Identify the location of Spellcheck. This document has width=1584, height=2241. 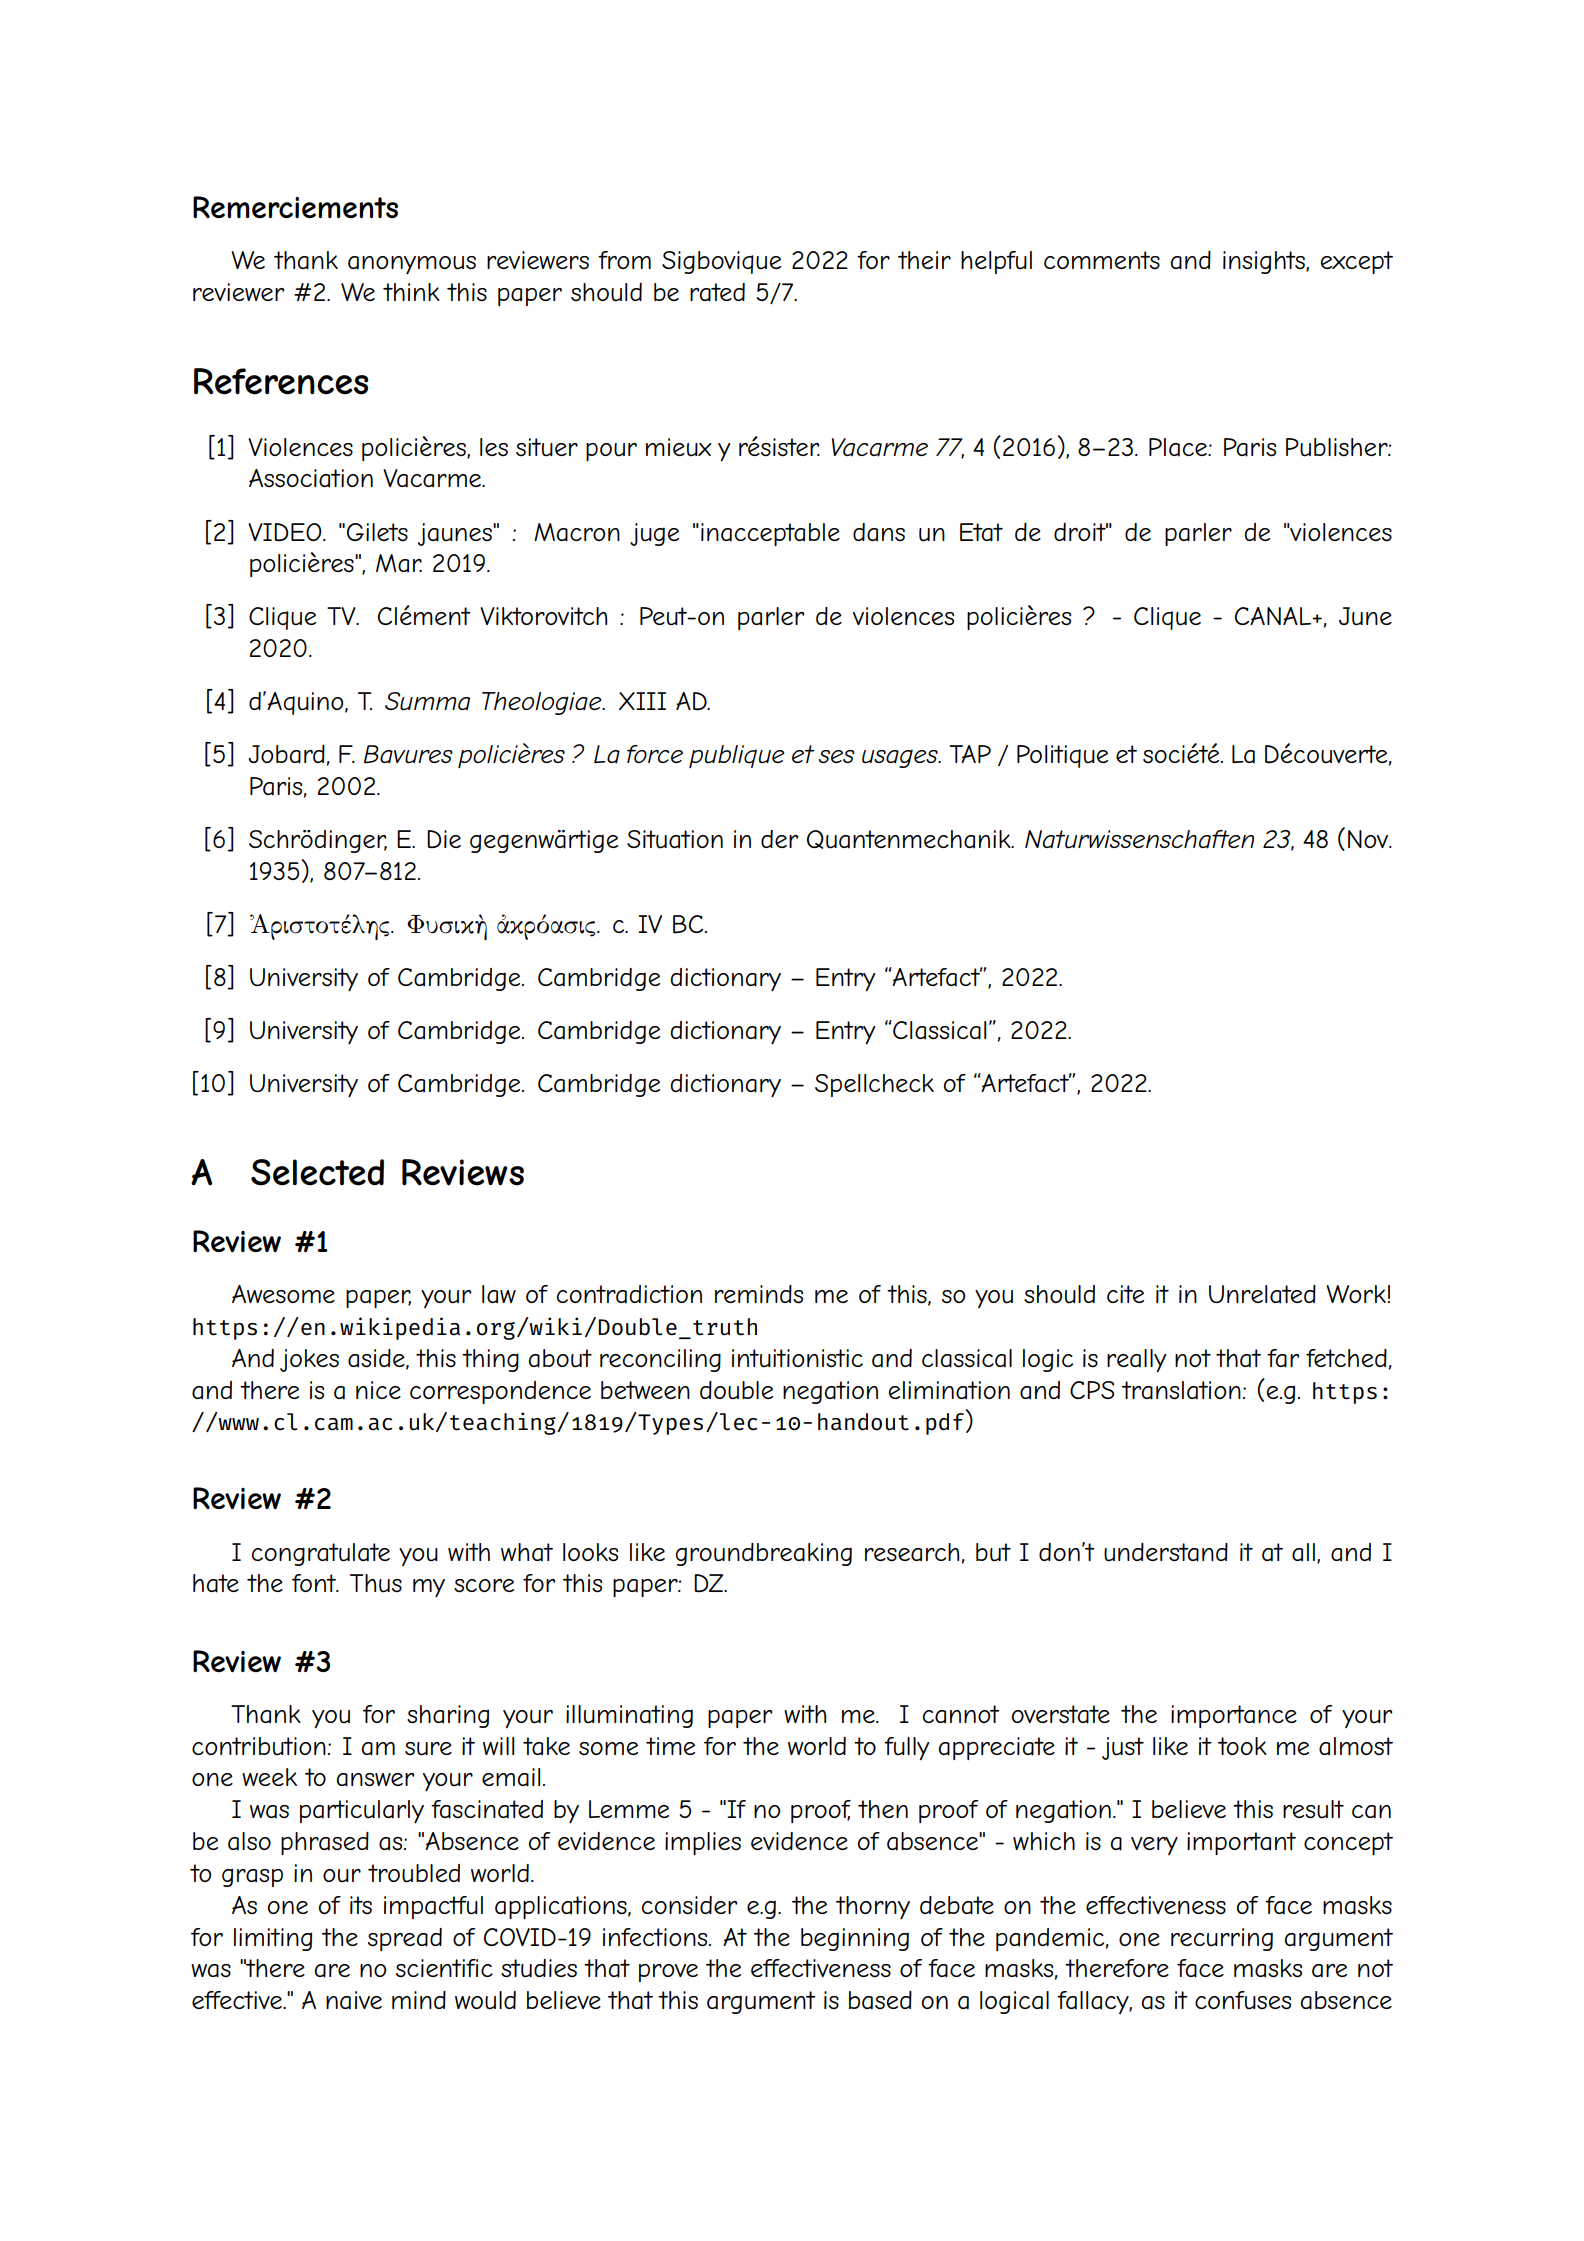
(874, 1085).
